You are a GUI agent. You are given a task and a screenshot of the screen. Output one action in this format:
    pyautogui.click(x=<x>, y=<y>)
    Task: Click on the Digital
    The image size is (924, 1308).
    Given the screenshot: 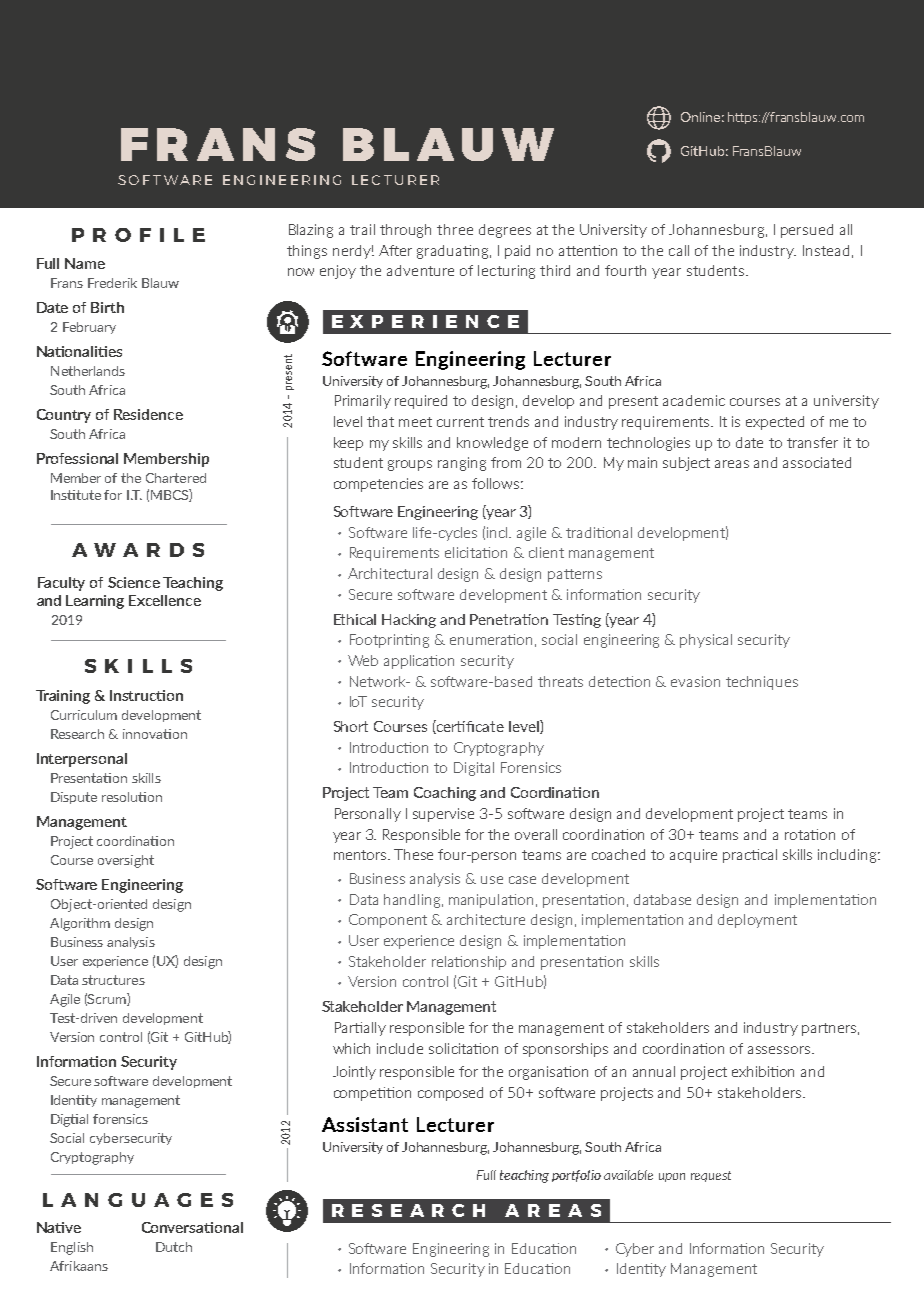 What is the action you would take?
    pyautogui.click(x=474, y=769)
